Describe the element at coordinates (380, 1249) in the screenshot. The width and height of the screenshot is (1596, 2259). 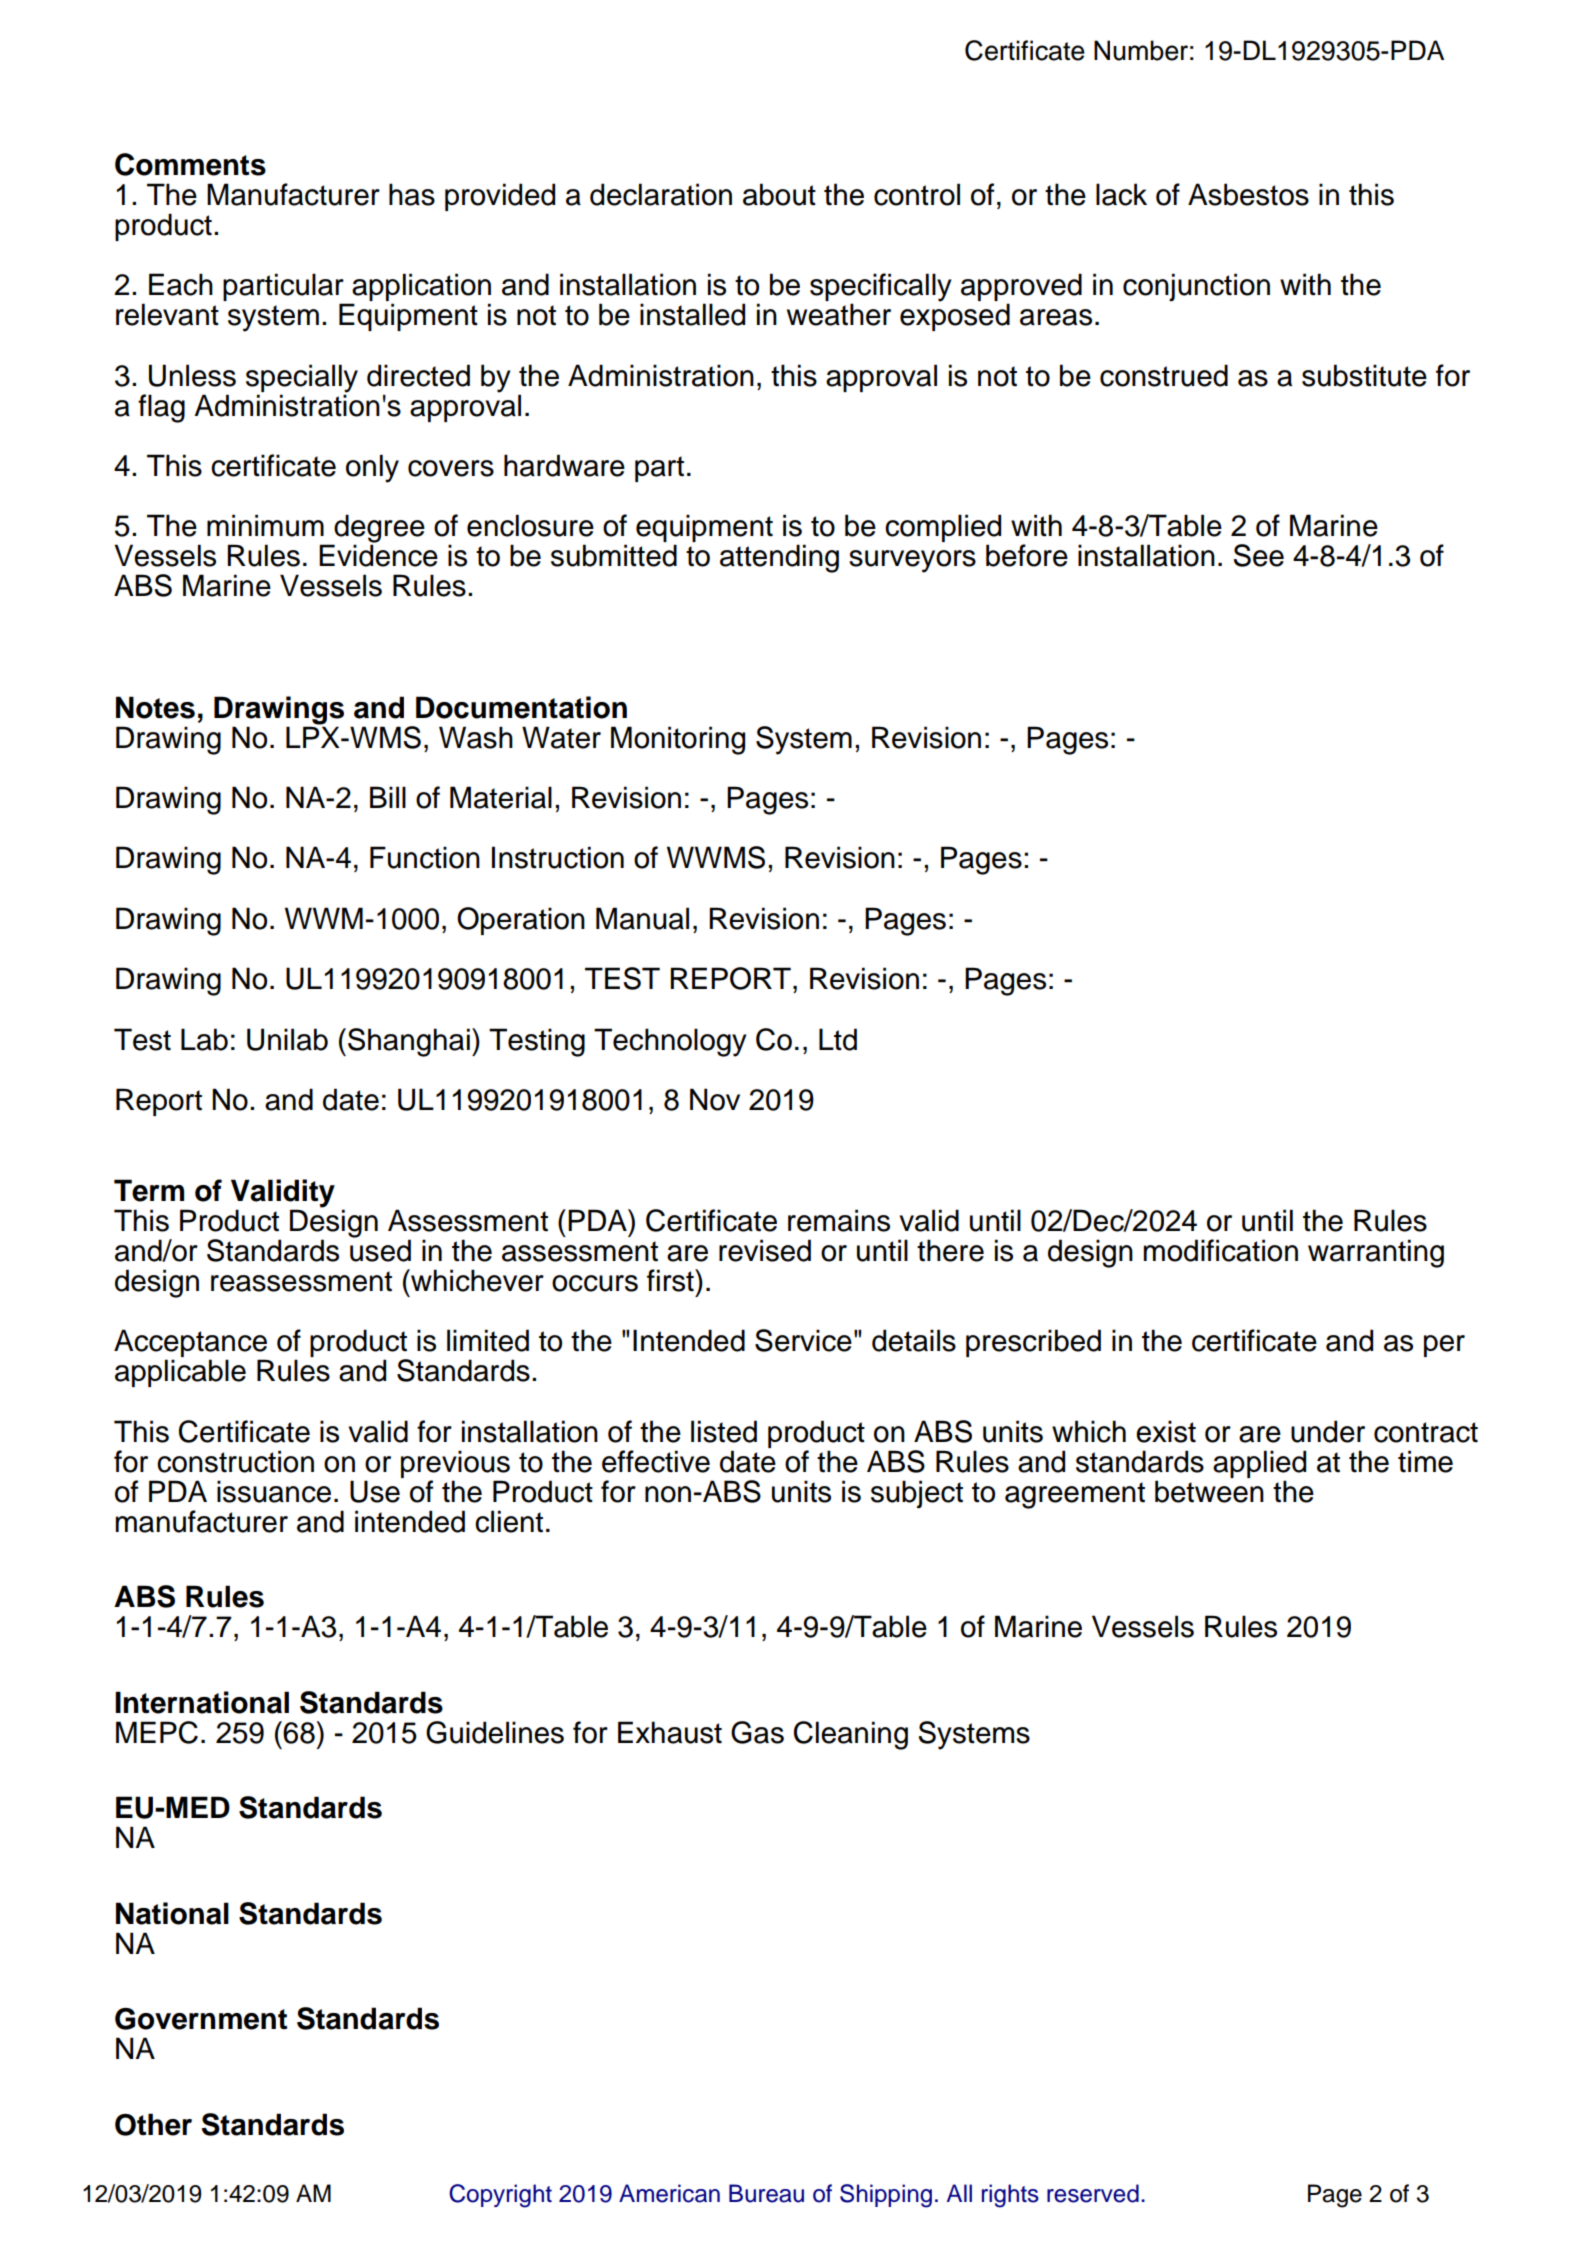
I see `used` at that location.
